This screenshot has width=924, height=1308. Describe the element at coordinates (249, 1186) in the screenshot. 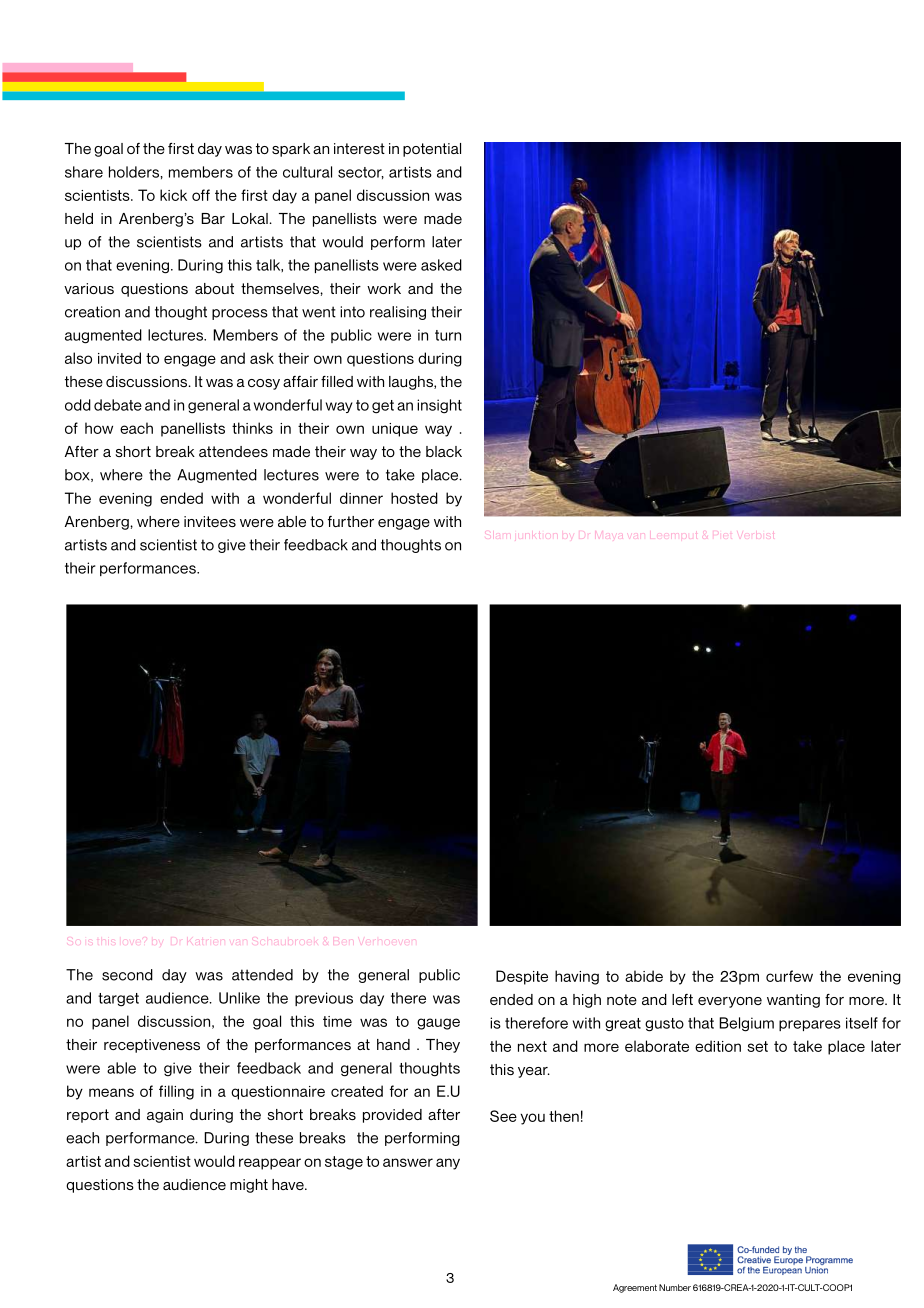

I see `might` at that location.
